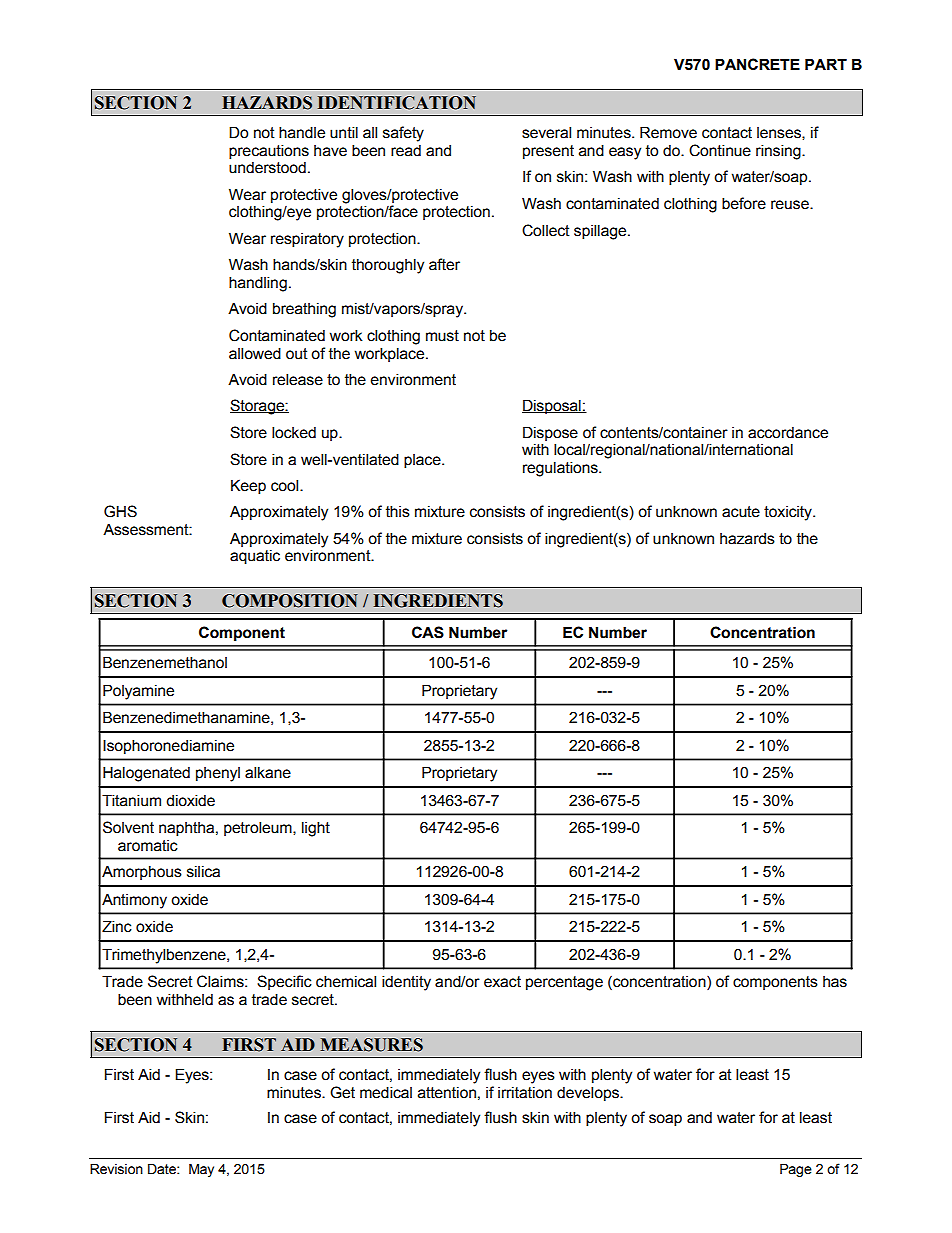 This document has height=1233, width=952. Describe the element at coordinates (835, 982) in the document. I see `has` at that location.
